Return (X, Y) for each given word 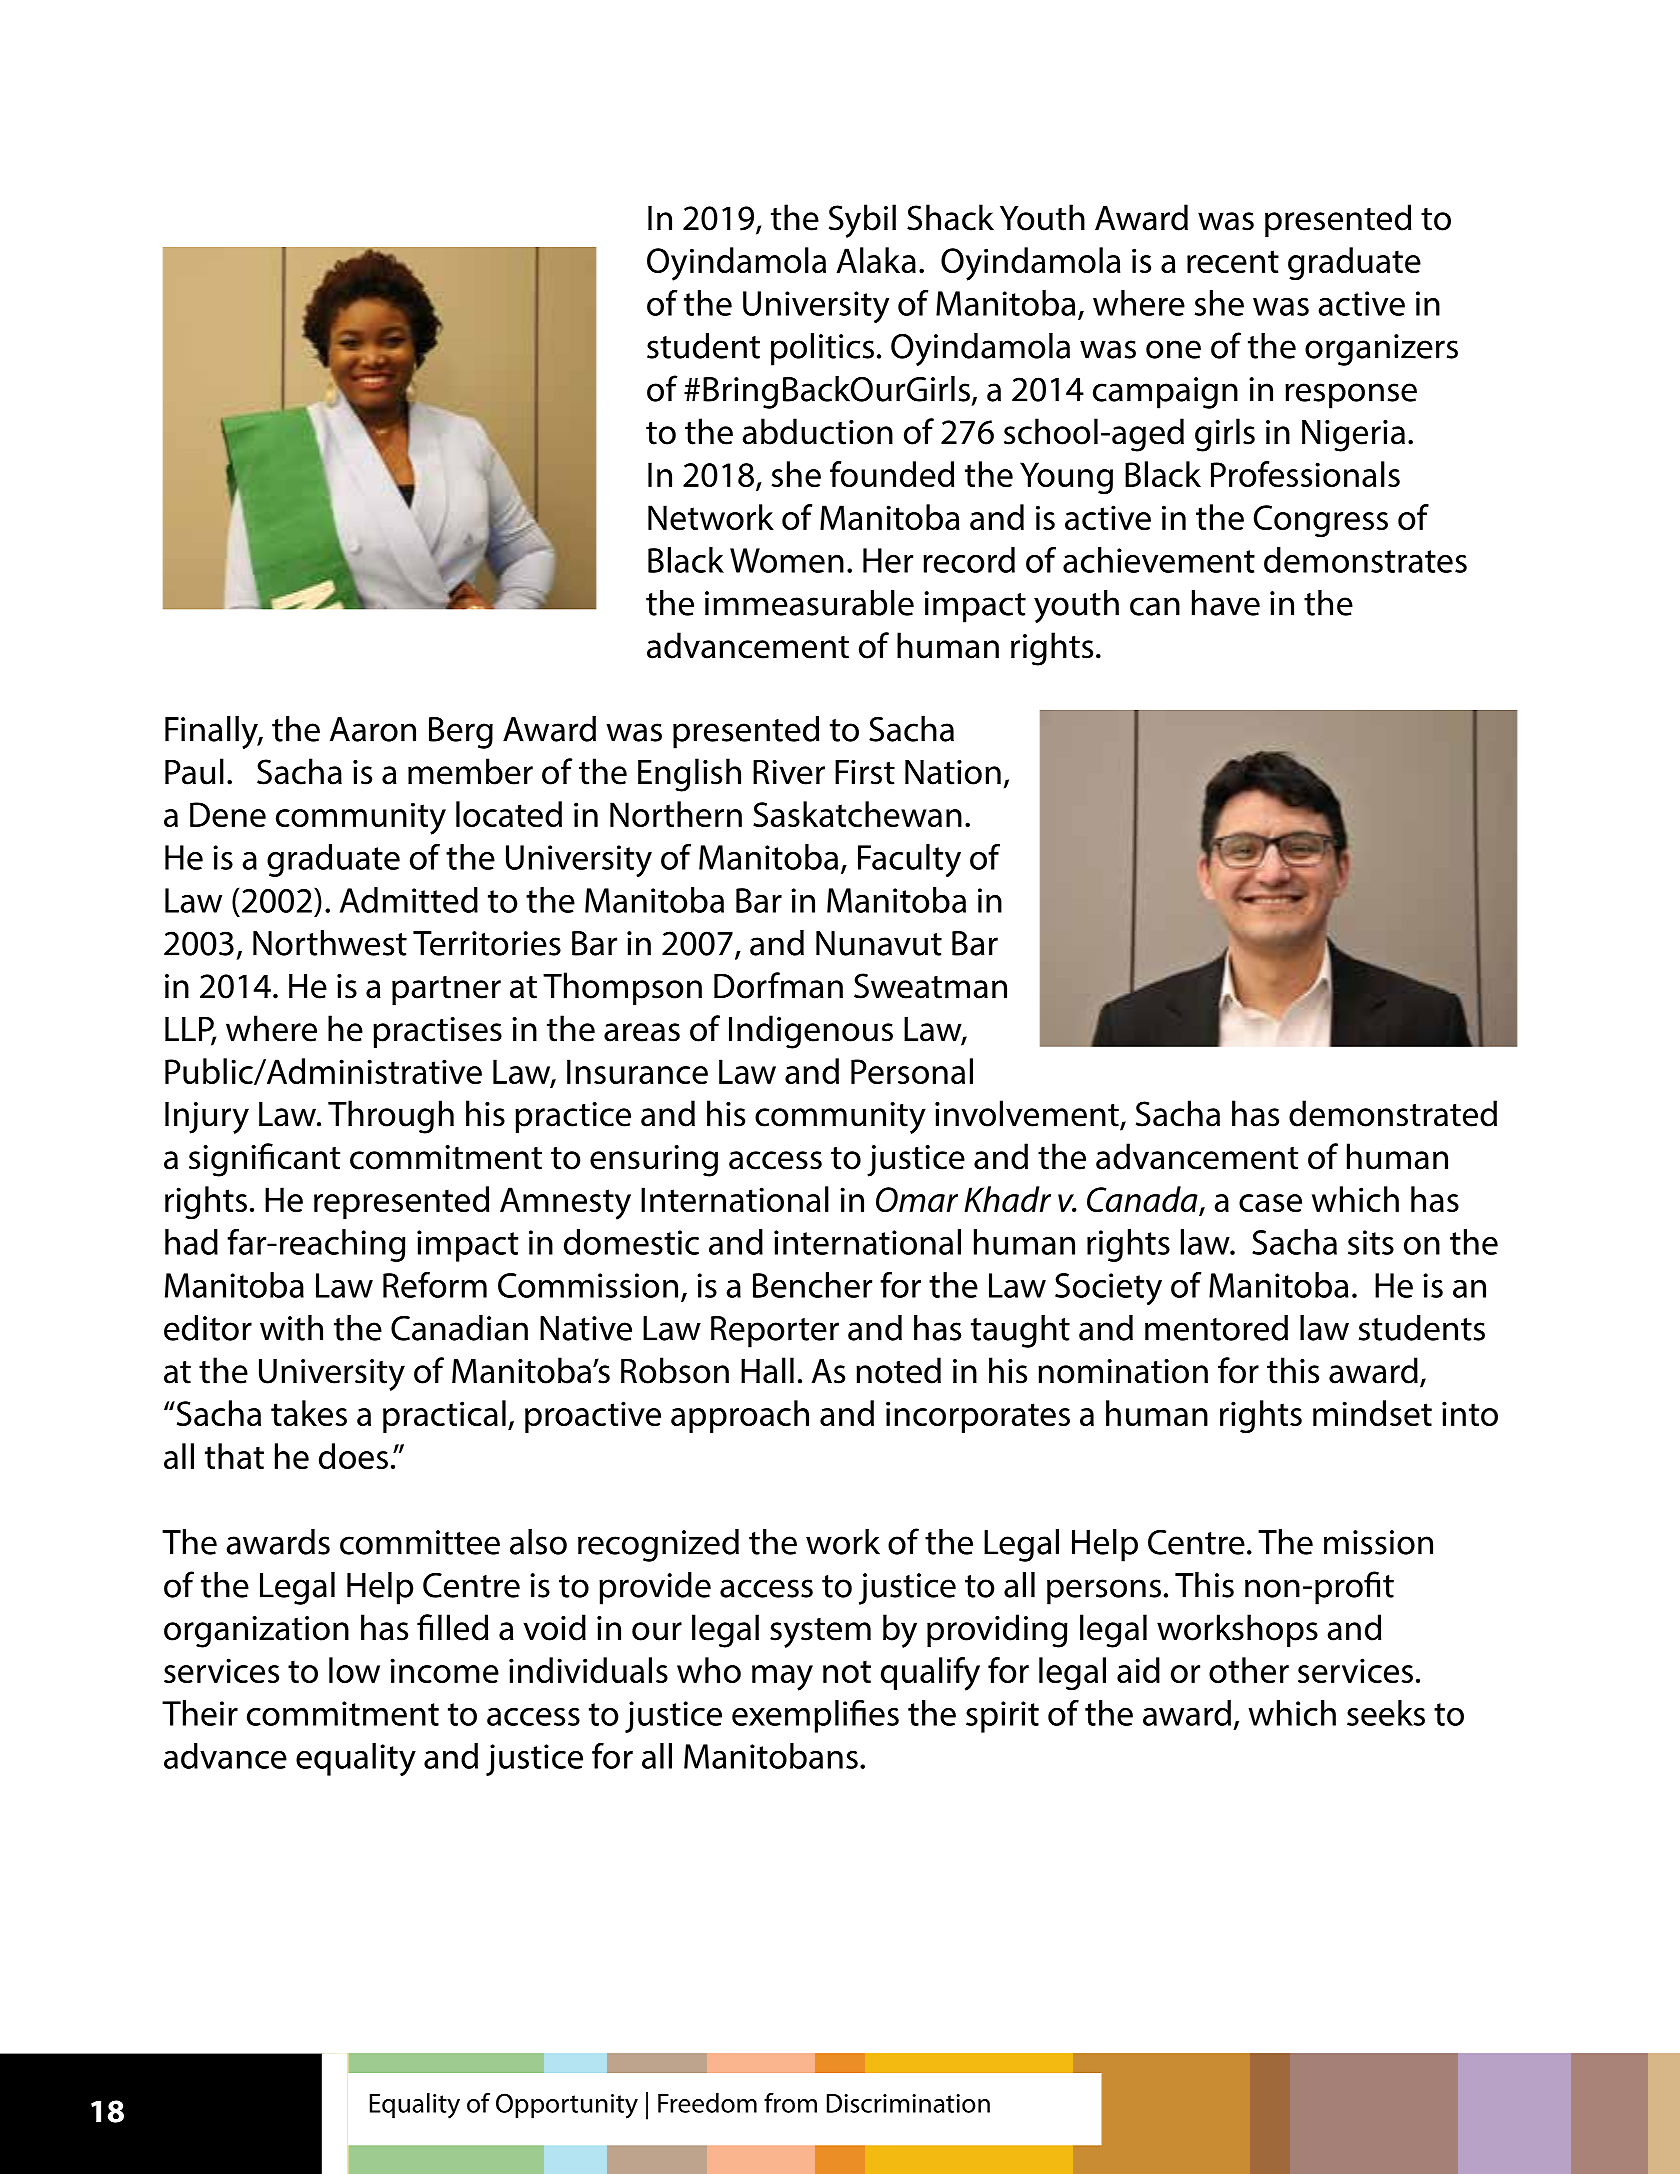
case (1270, 1203)
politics (822, 349)
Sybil (862, 221)
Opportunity (567, 2106)
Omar (917, 1199)
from (790, 2103)
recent (1233, 261)
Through (391, 1117)
